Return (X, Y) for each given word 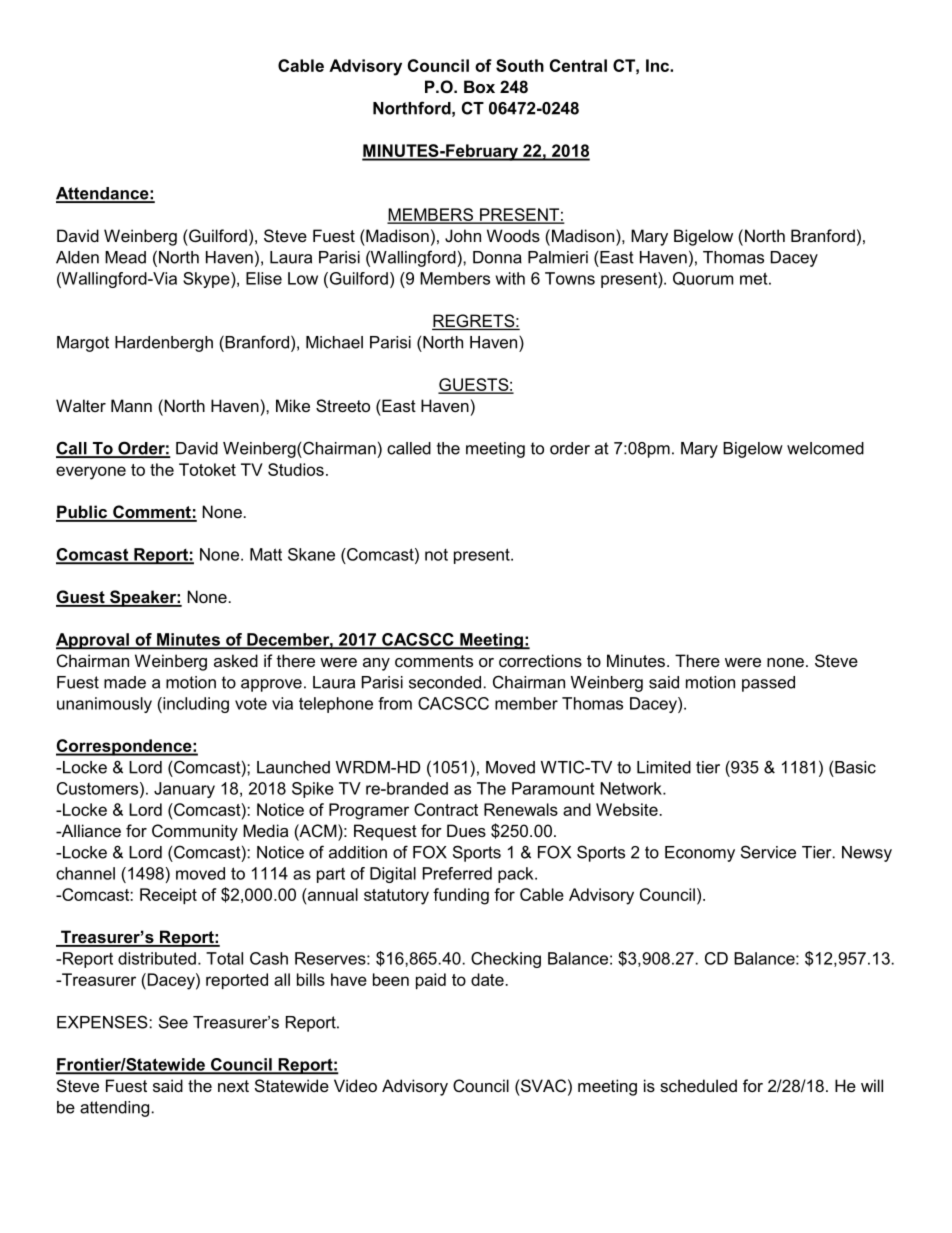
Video (355, 1085)
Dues (466, 830)
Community (195, 832)
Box (479, 86)
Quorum (703, 279)
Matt (266, 554)
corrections (540, 660)
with (510, 278)
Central (578, 65)
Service (768, 852)
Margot (83, 344)
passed (768, 684)
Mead (125, 257)
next (233, 1086)
